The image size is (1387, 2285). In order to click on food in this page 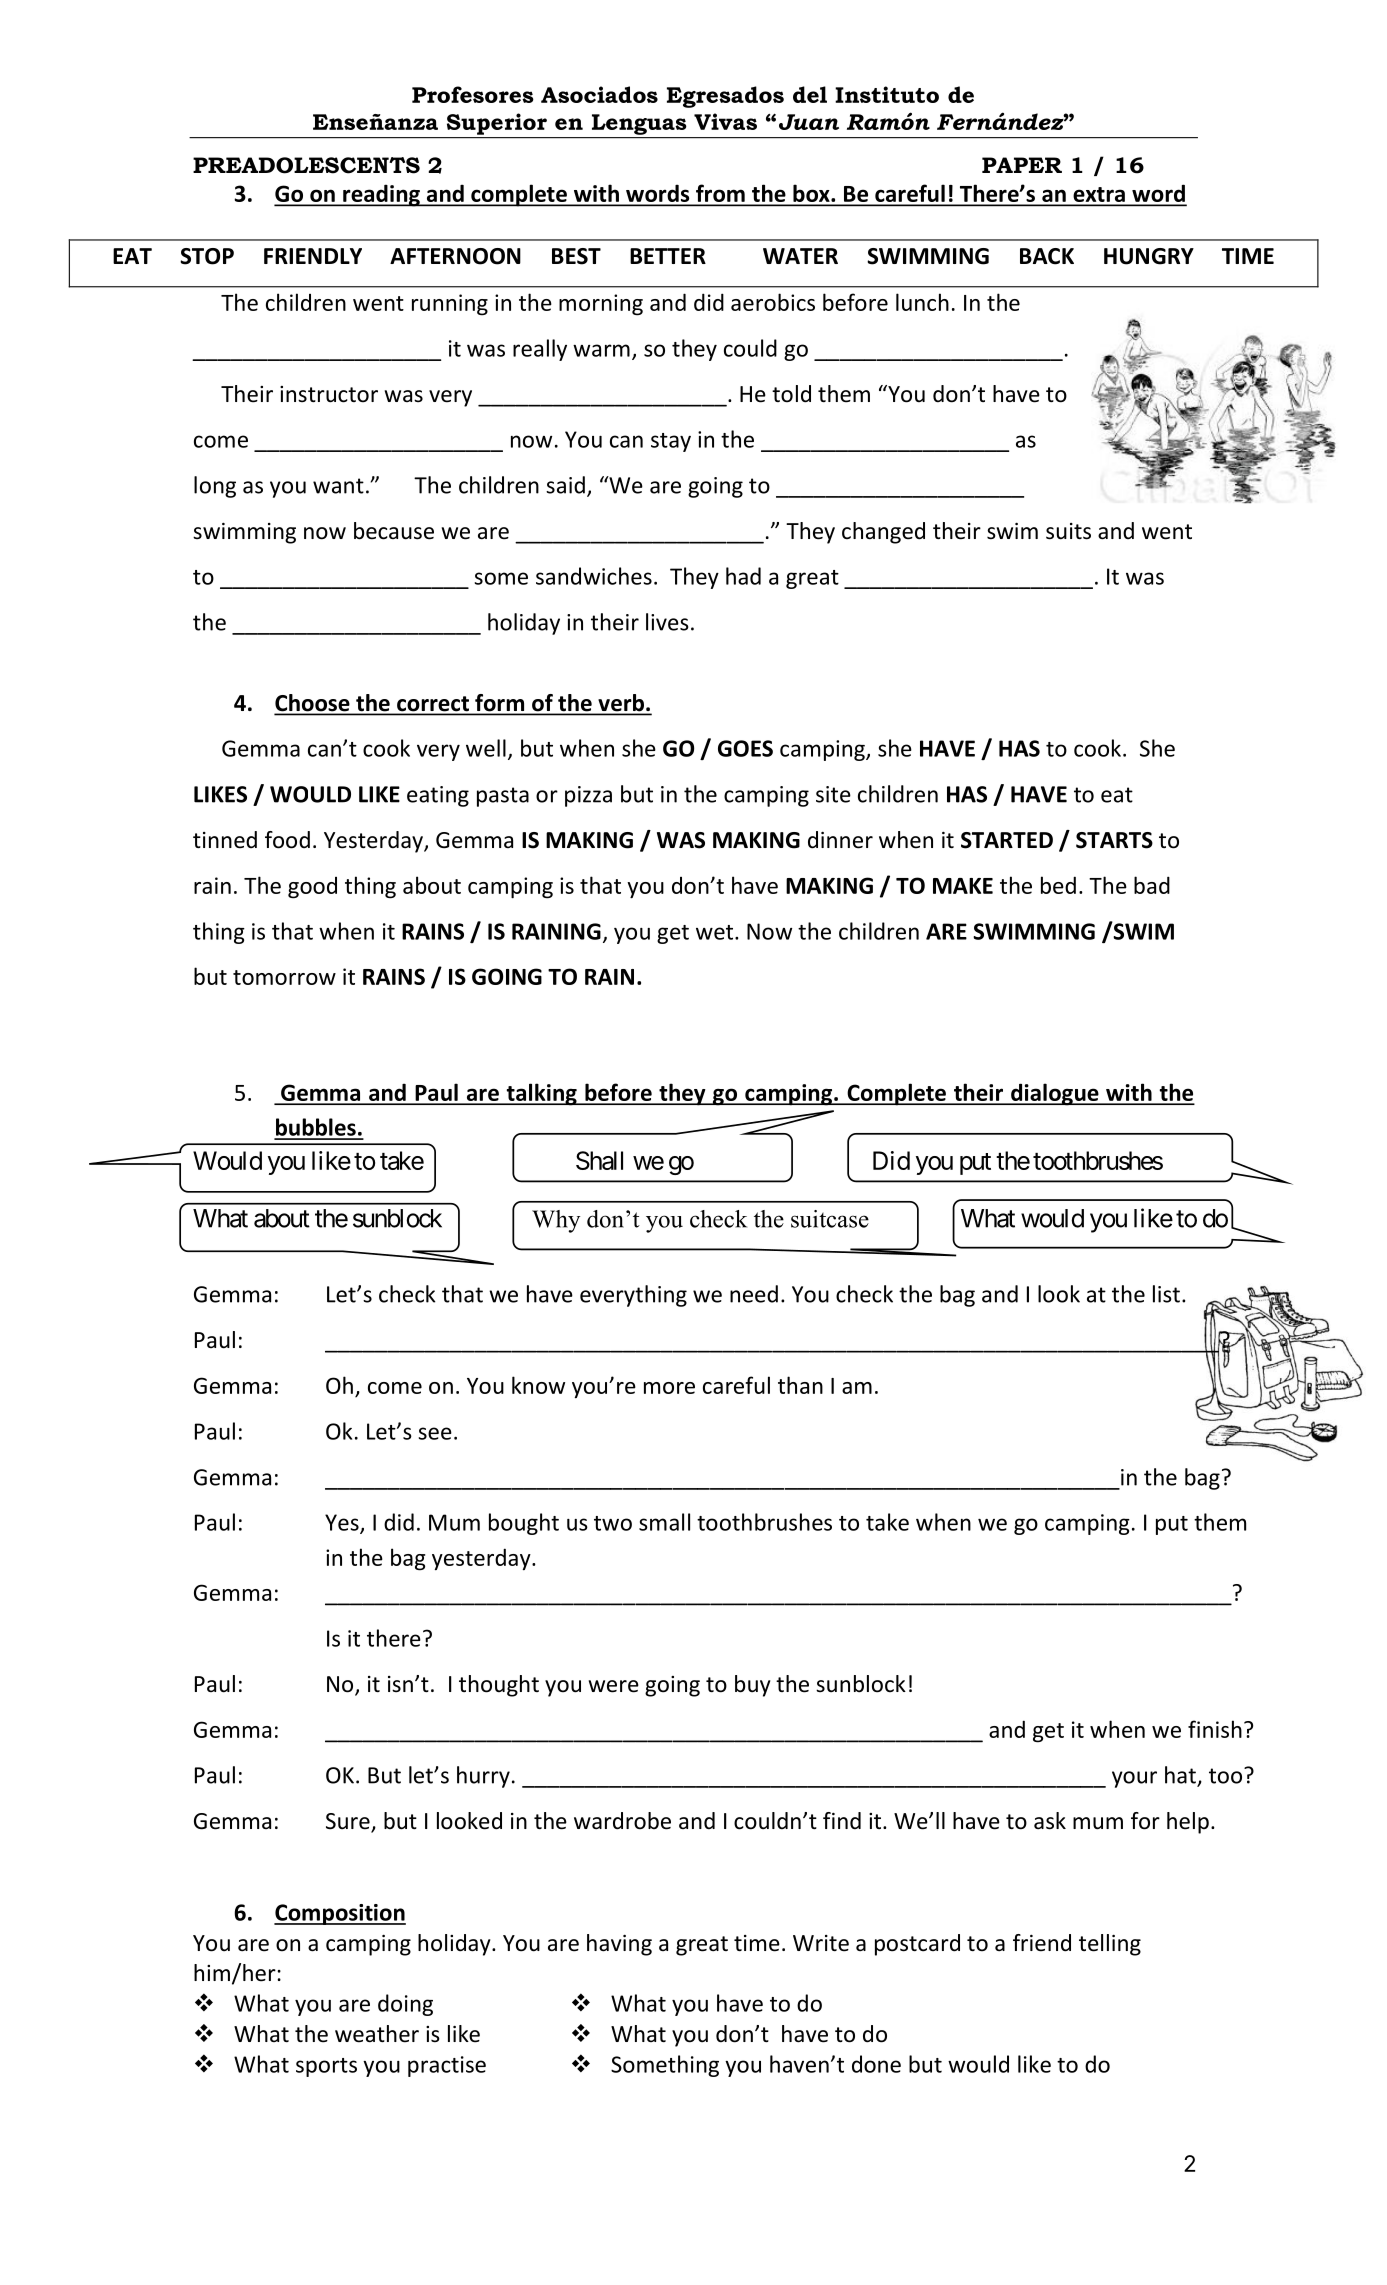, I will do `click(287, 840)`.
